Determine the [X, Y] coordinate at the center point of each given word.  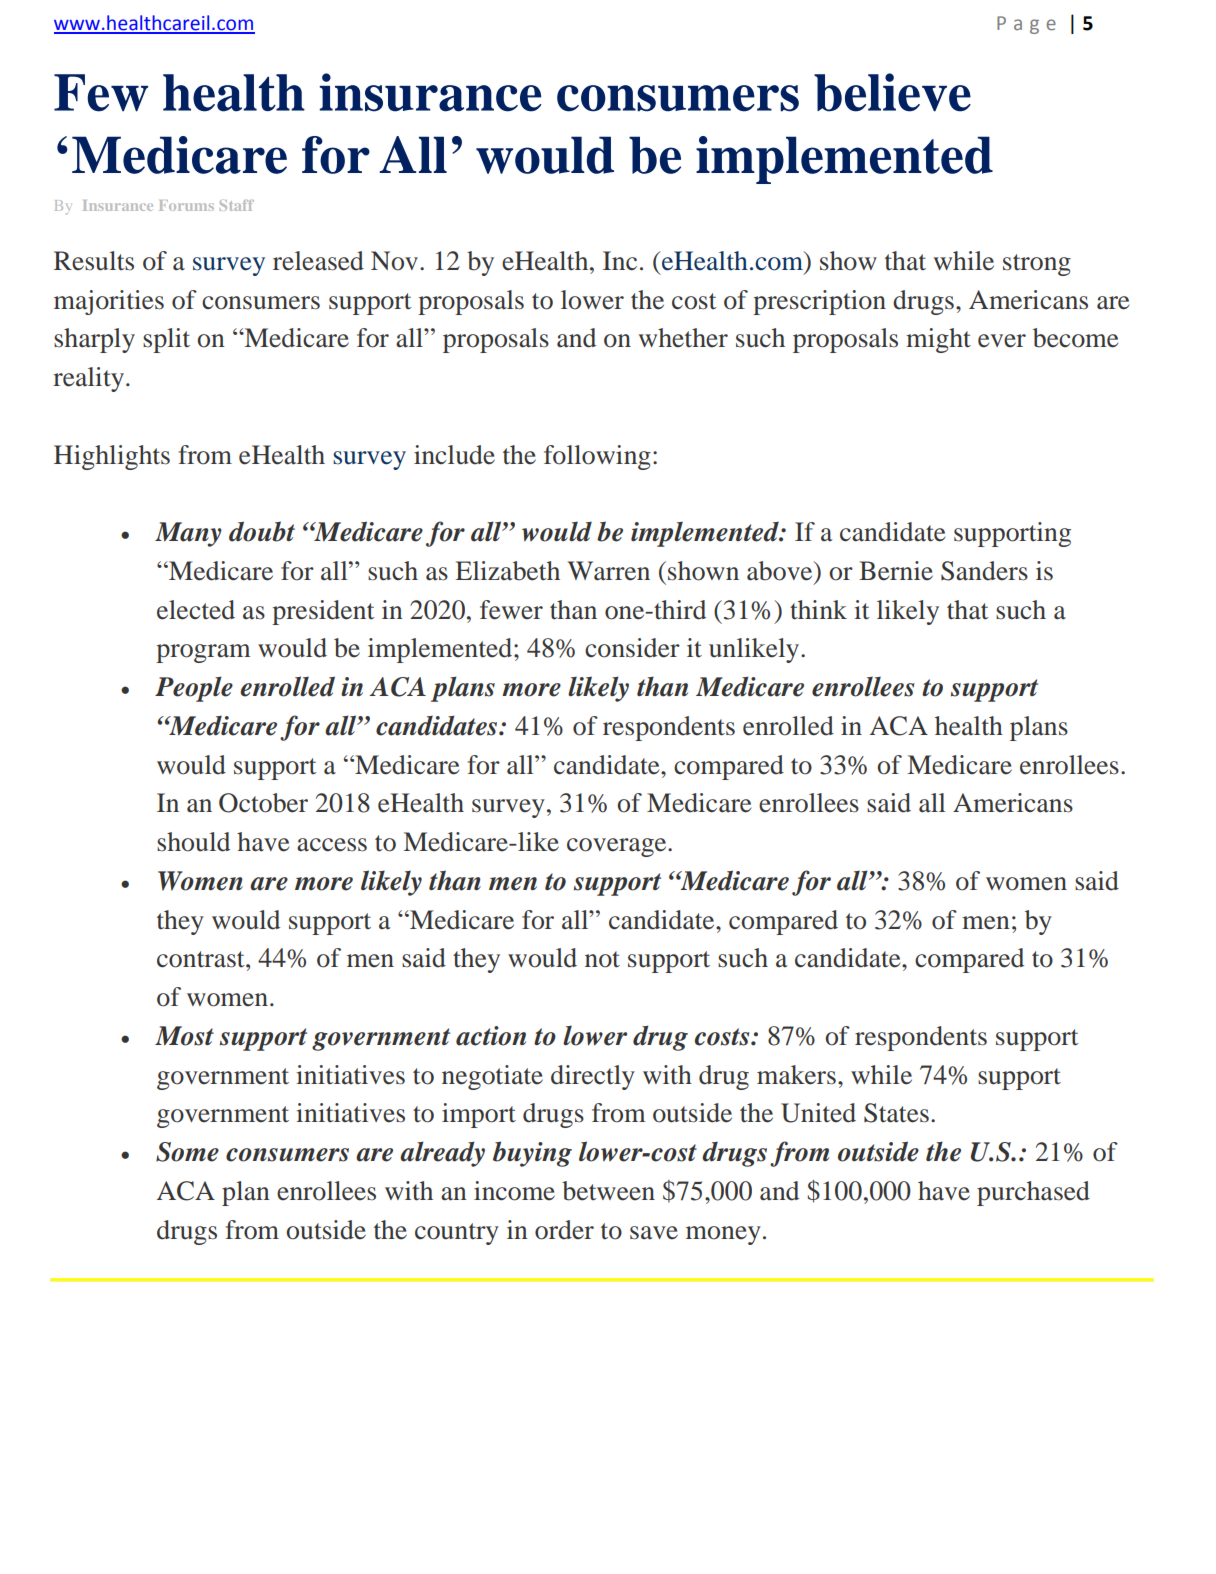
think [818, 610]
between [608, 1191]
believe [892, 92]
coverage [618, 847]
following [597, 457]
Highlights [112, 457]
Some [187, 1152]
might [938, 340]
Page [1026, 25]
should [193, 842]
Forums [186, 205]
